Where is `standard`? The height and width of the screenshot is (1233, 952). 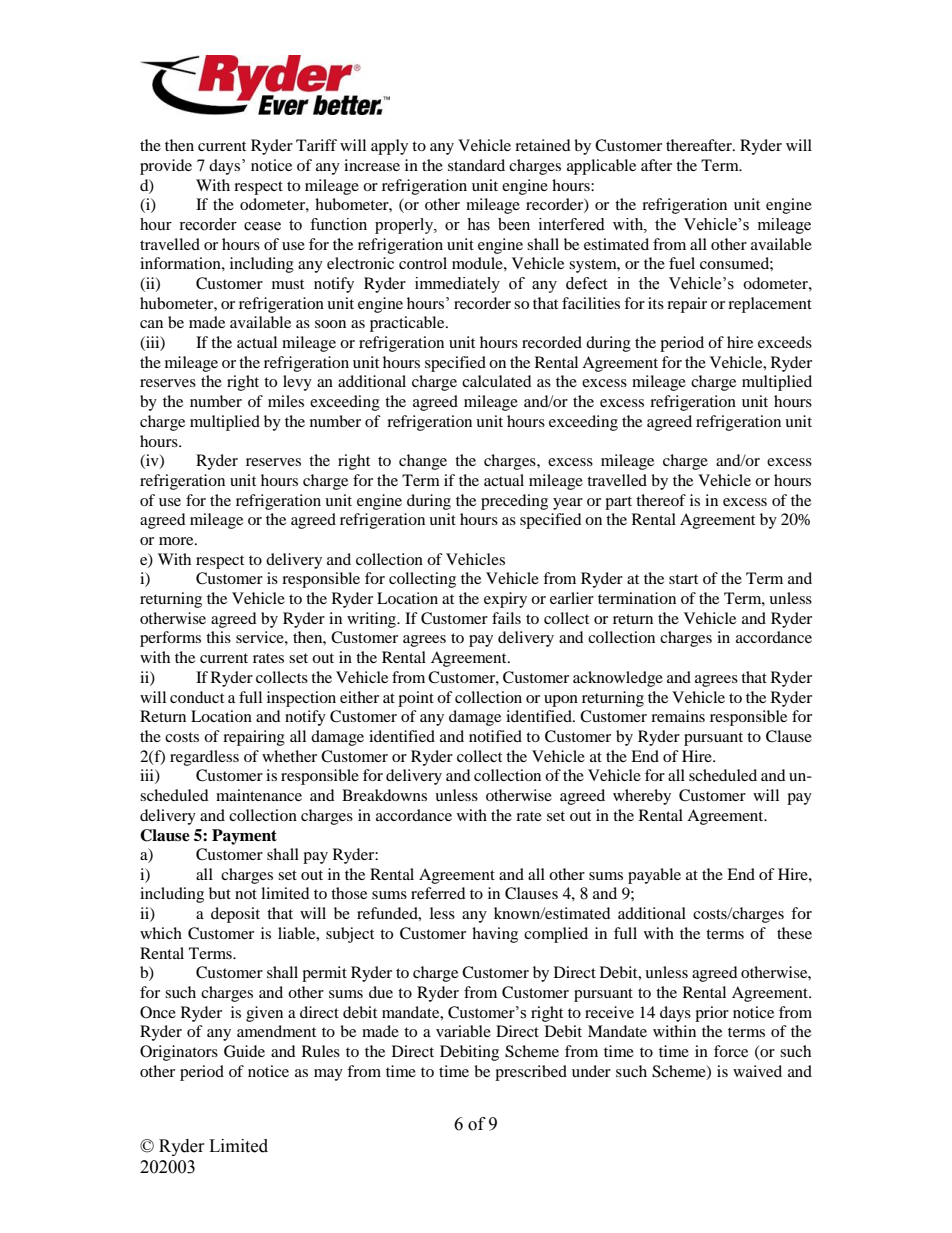 standard is located at coordinates (476, 165).
